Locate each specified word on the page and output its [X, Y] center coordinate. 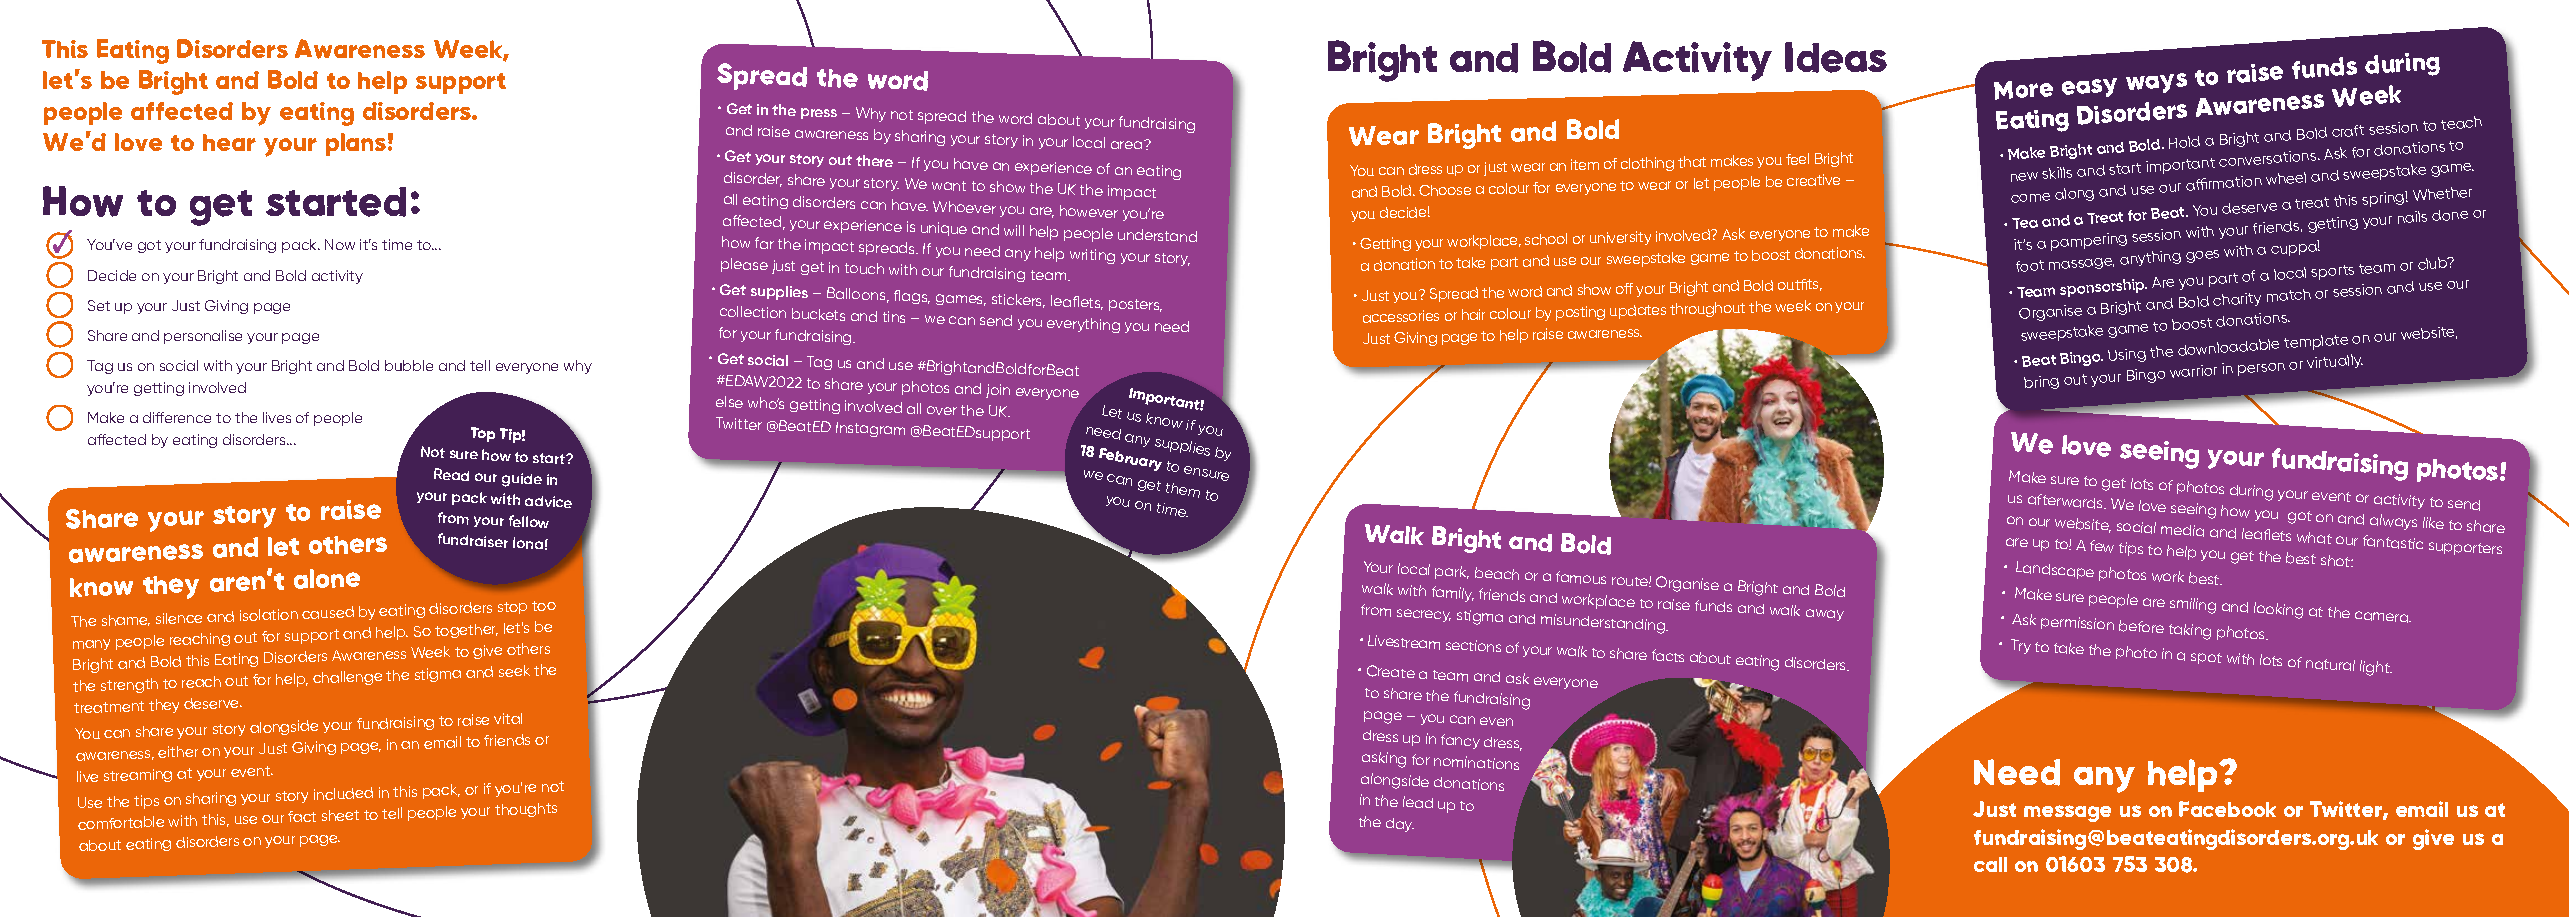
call [1990, 864]
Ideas [1836, 57]
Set [99, 305]
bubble [409, 365]
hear [229, 142]
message [2067, 813]
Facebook [2227, 809]
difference [177, 417]
